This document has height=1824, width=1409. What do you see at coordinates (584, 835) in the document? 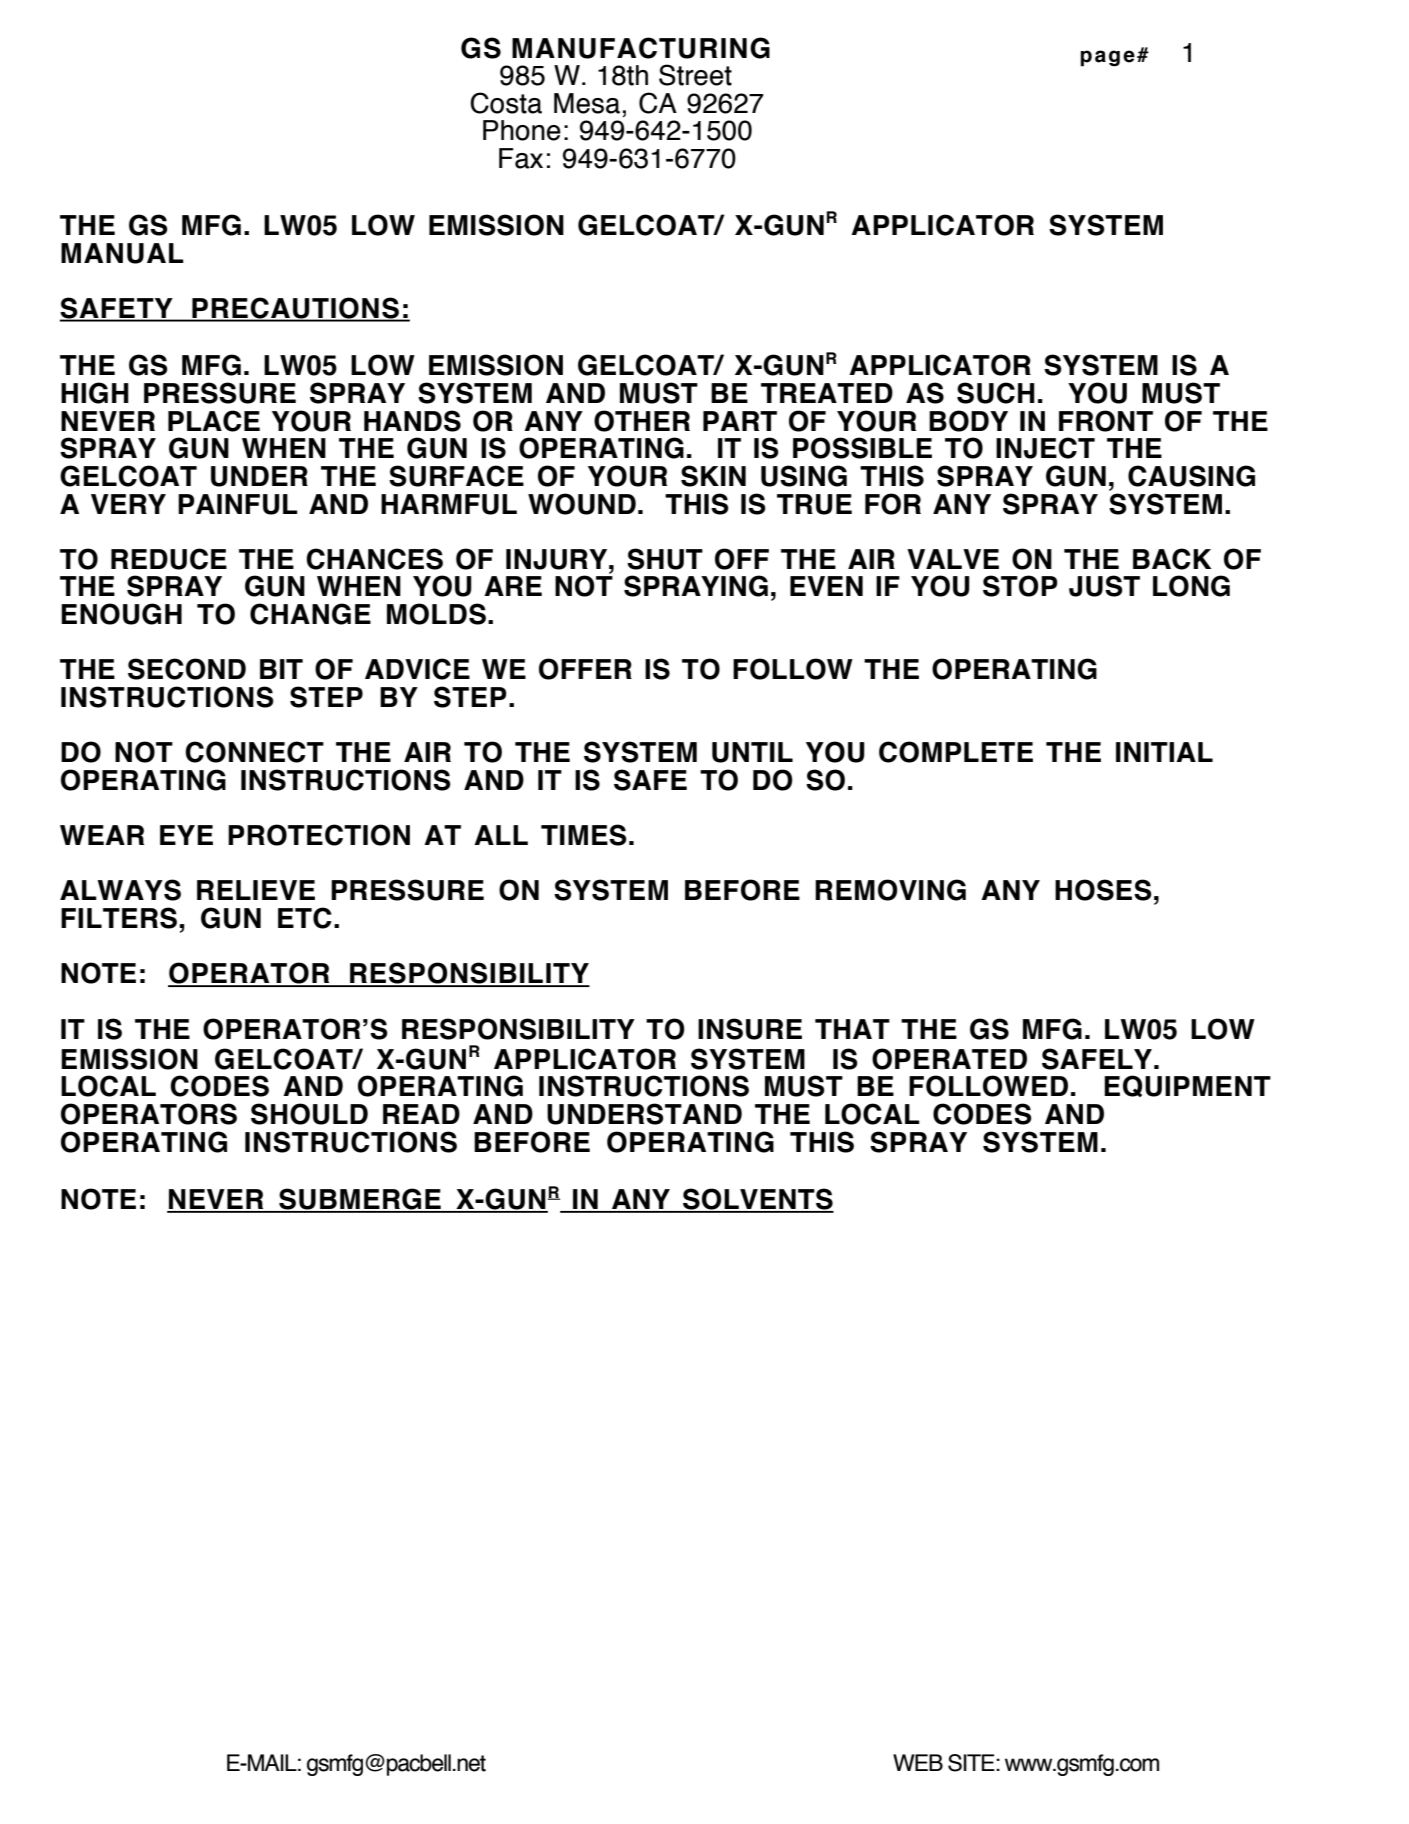
I see `TIMES` at bounding box center [584, 835].
